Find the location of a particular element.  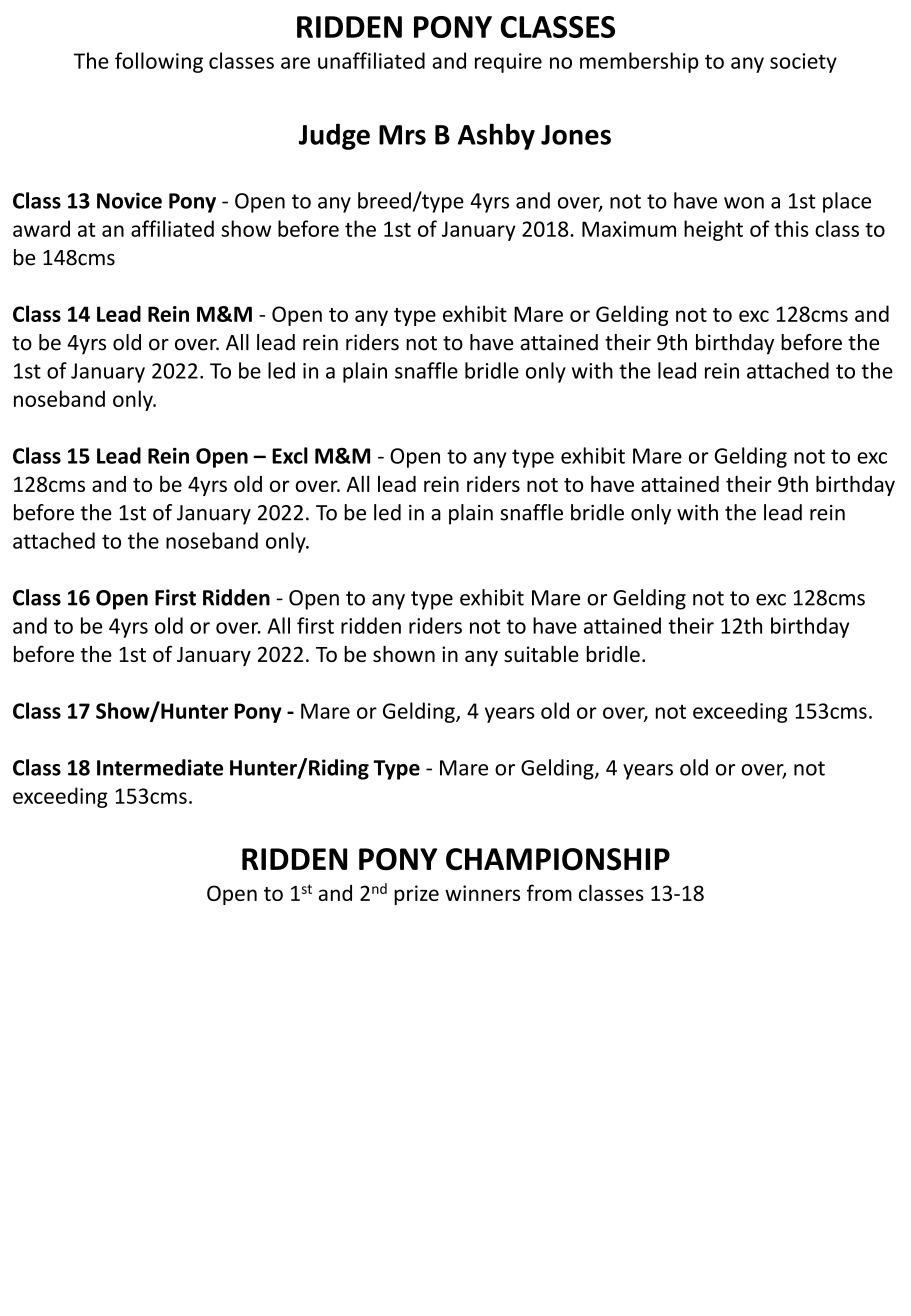

society is located at coordinates (803, 63).
